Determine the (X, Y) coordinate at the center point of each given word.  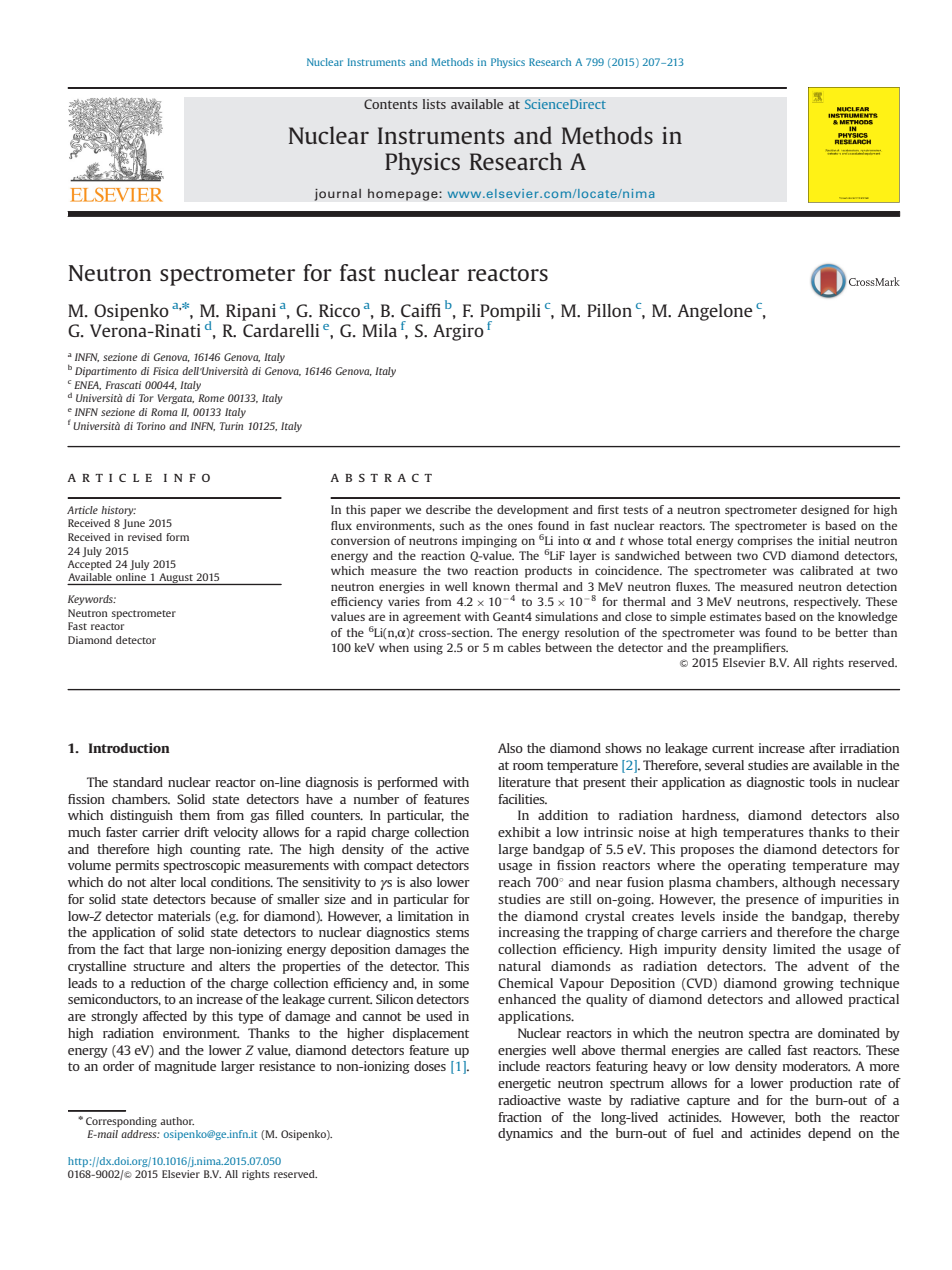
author (177, 1121)
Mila (379, 330)
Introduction (129, 748)
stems (452, 932)
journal (337, 194)
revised (145, 537)
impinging (489, 542)
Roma (164, 412)
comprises (764, 542)
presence (772, 902)
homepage (404, 195)
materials (184, 916)
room (528, 766)
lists (434, 104)
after (822, 748)
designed (825, 511)
